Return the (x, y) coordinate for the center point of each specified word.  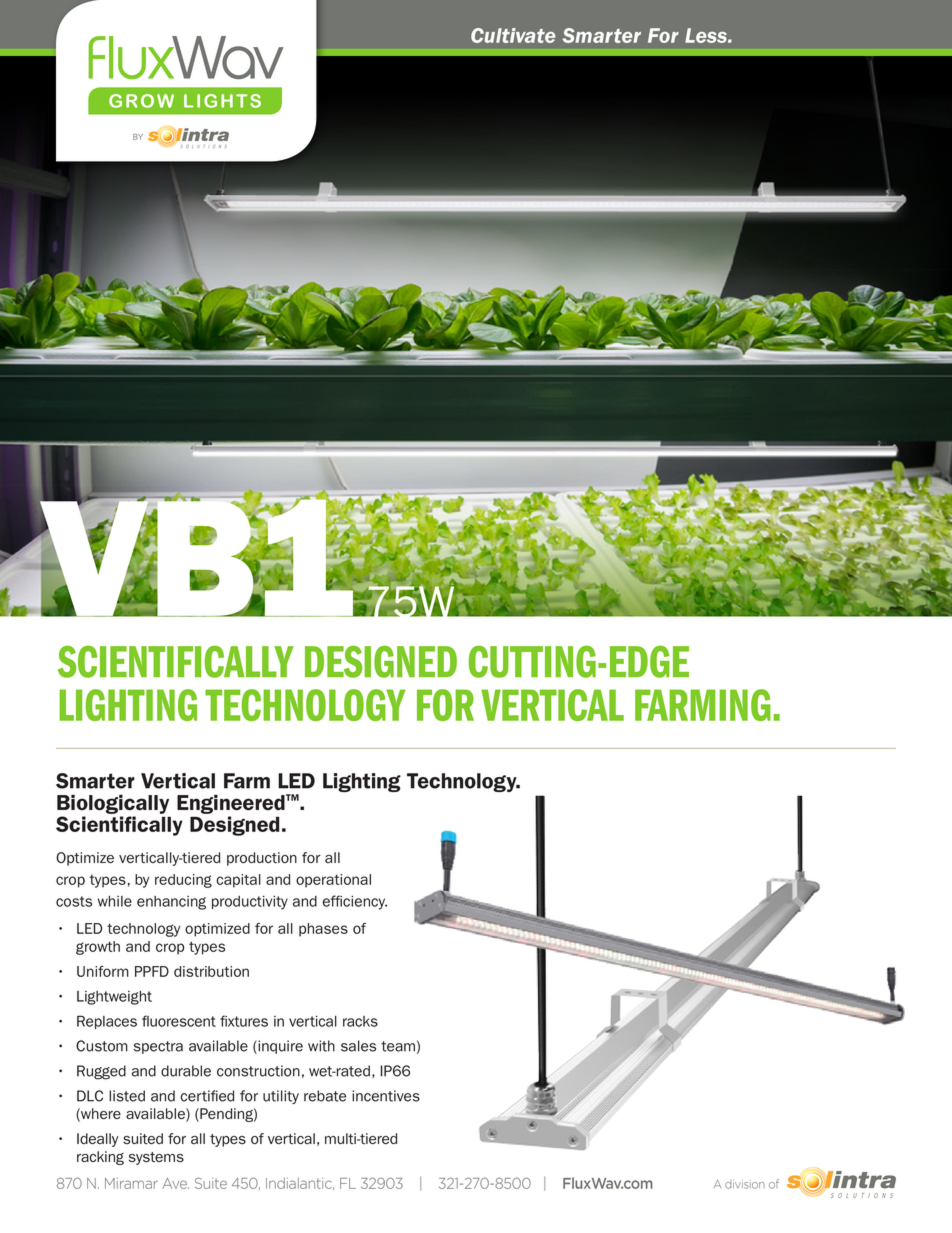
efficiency (355, 902)
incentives (386, 1096)
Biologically (113, 806)
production (262, 859)
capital (238, 881)
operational (333, 881)
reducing (183, 881)
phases (323, 930)
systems (156, 1158)
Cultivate (513, 35)
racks (360, 1021)
